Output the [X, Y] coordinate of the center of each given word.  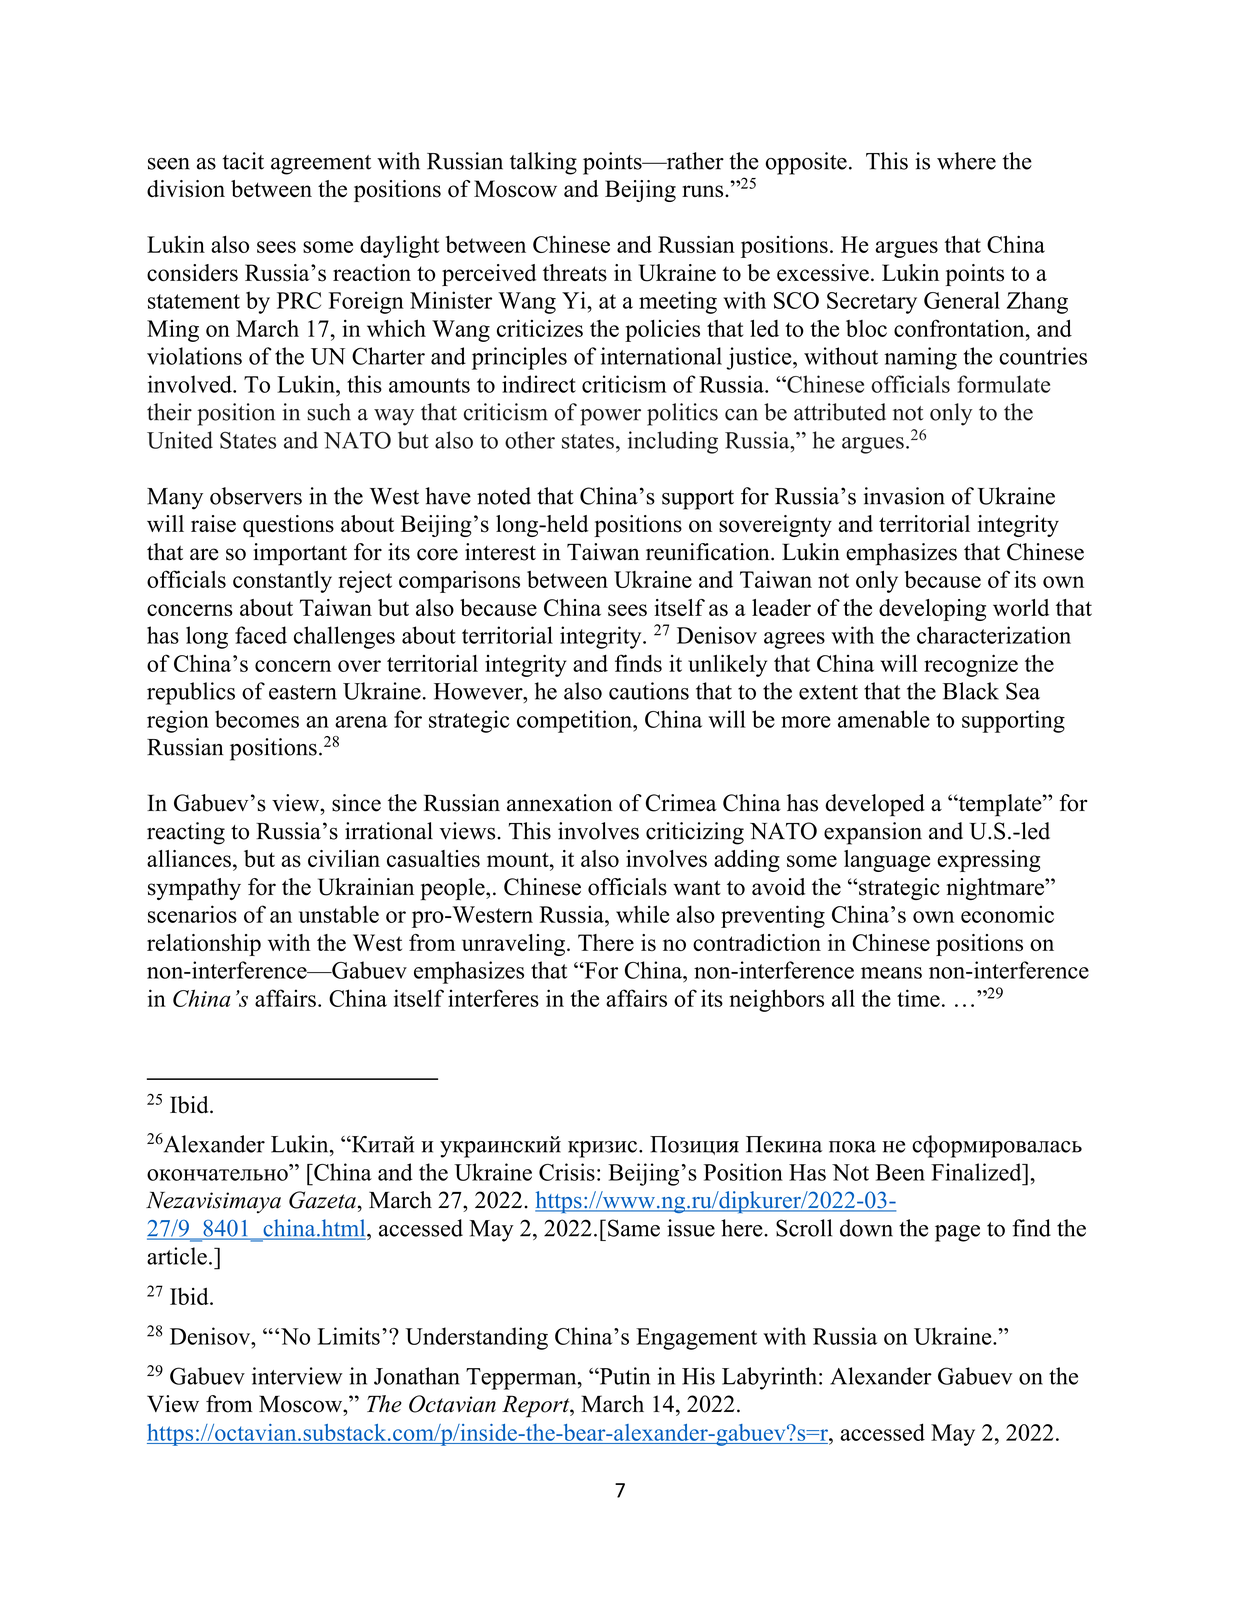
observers [256, 496]
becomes [257, 719]
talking [543, 163]
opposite [806, 163]
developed [875, 805]
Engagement [696, 1339]
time [918, 998]
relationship [204, 945]
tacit [243, 161]
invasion [904, 496]
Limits [349, 1336]
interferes [493, 998]
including [673, 442]
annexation [560, 803]
